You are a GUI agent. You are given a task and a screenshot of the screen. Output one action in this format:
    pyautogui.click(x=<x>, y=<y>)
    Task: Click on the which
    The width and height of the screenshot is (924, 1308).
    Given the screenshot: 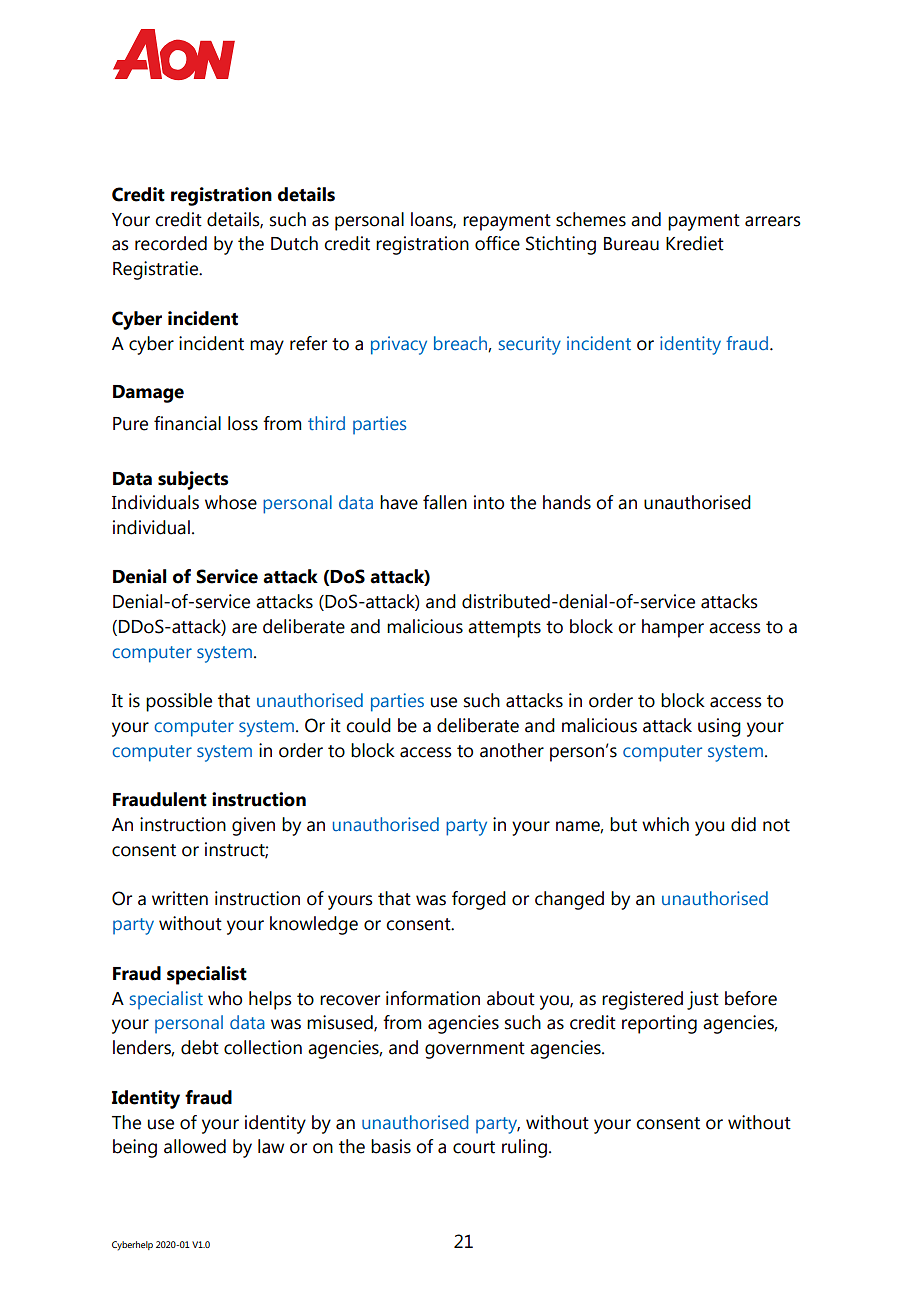 What is the action you would take?
    pyautogui.click(x=665, y=824)
